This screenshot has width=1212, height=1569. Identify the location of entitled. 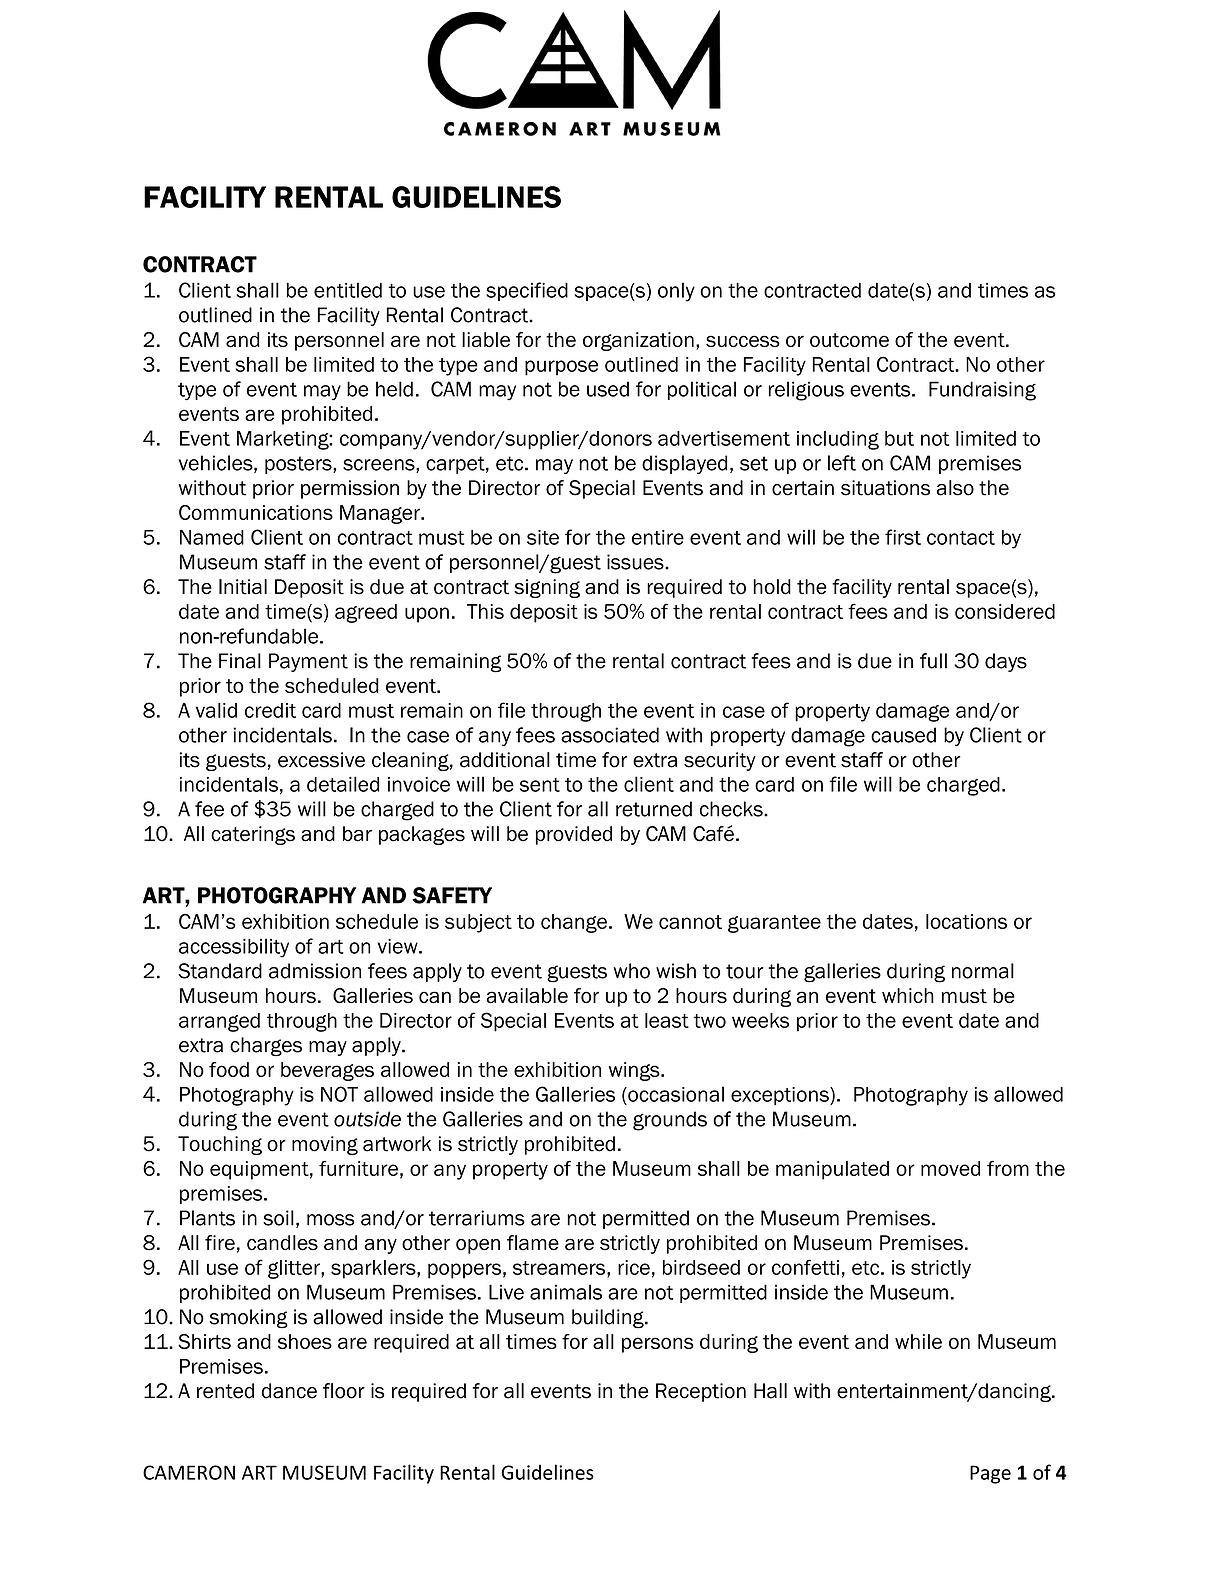
(348, 290).
